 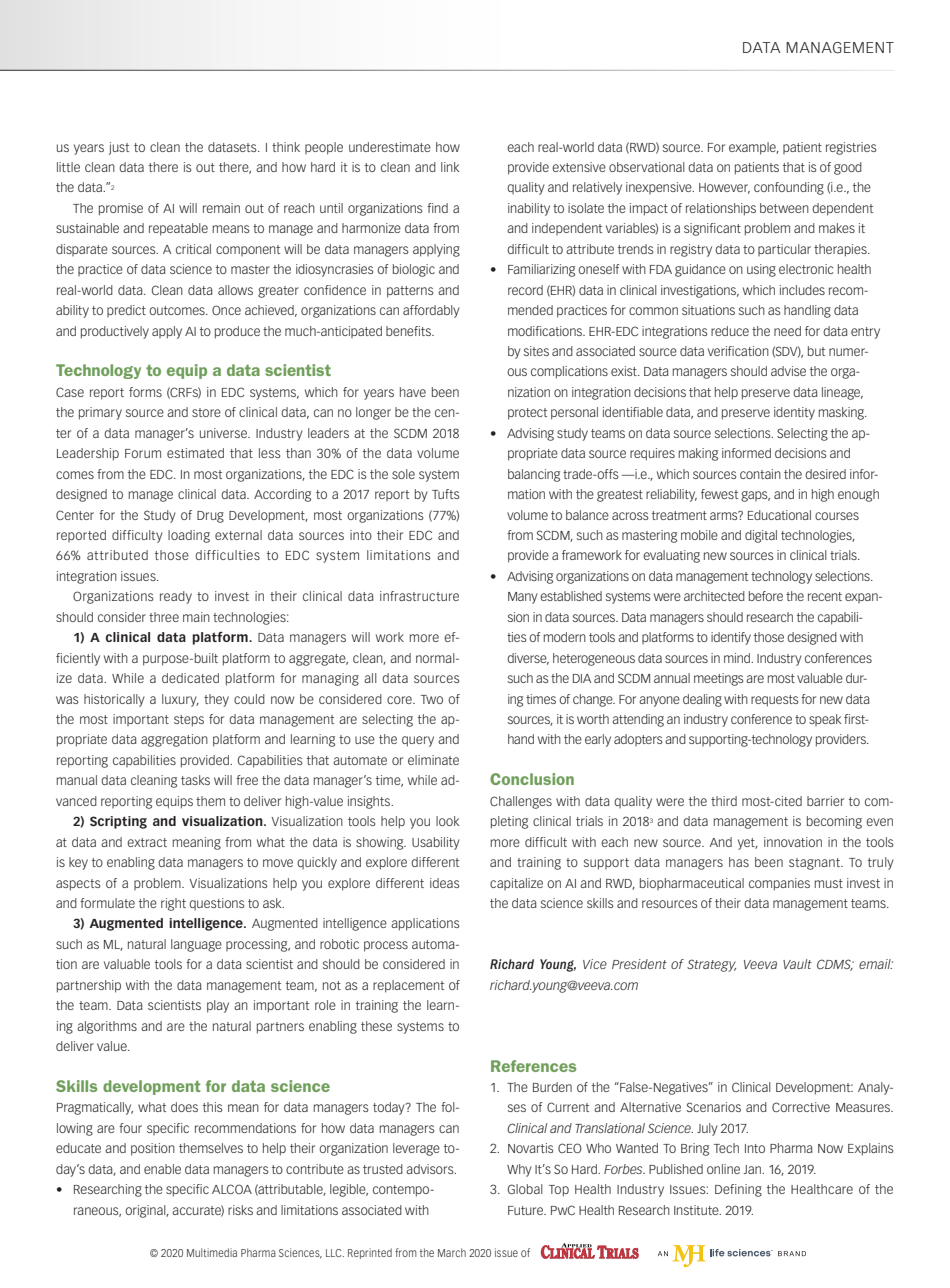 I want to click on enable, so click(x=162, y=1169).
